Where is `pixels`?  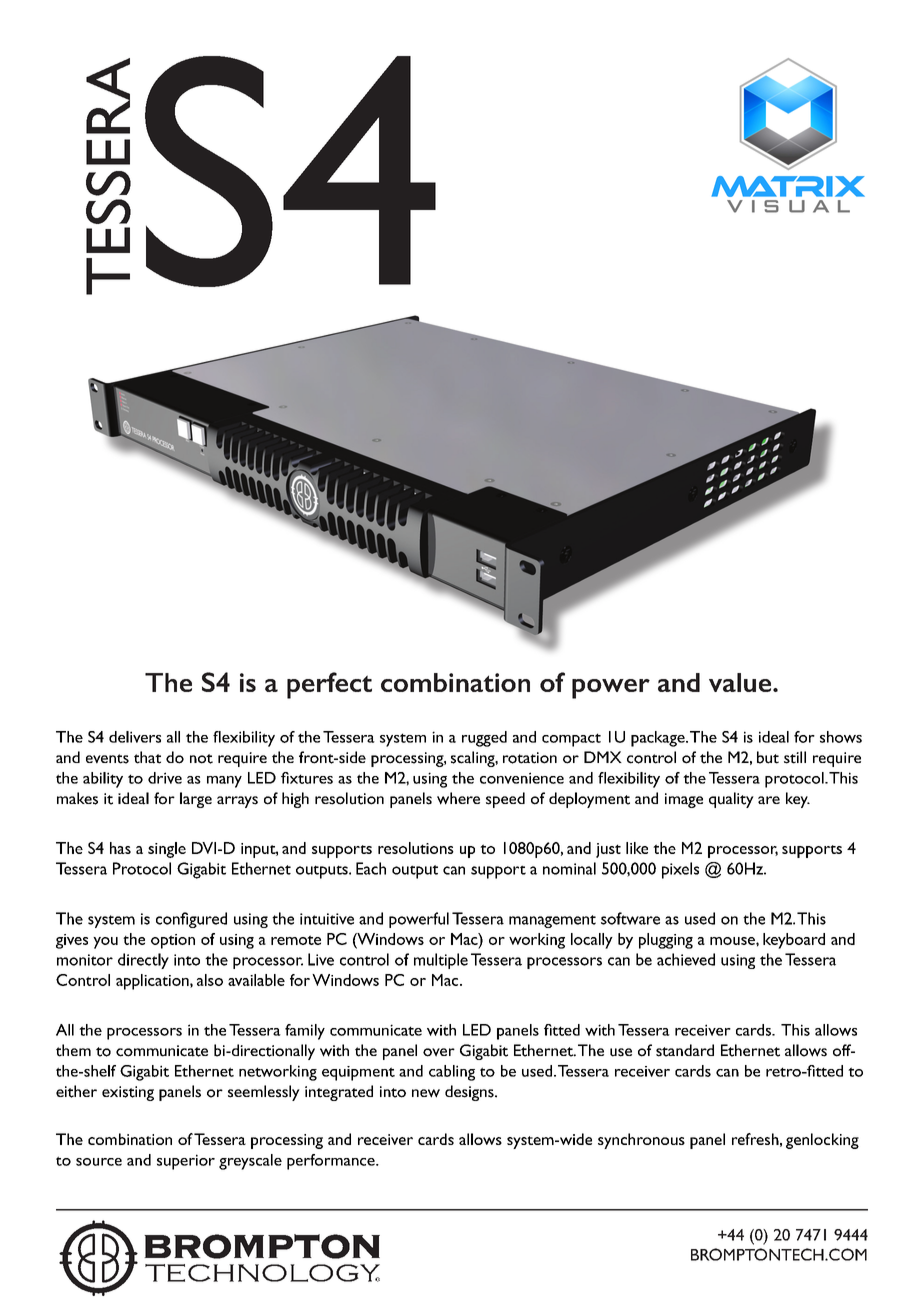
pixels is located at coordinates (680, 870).
